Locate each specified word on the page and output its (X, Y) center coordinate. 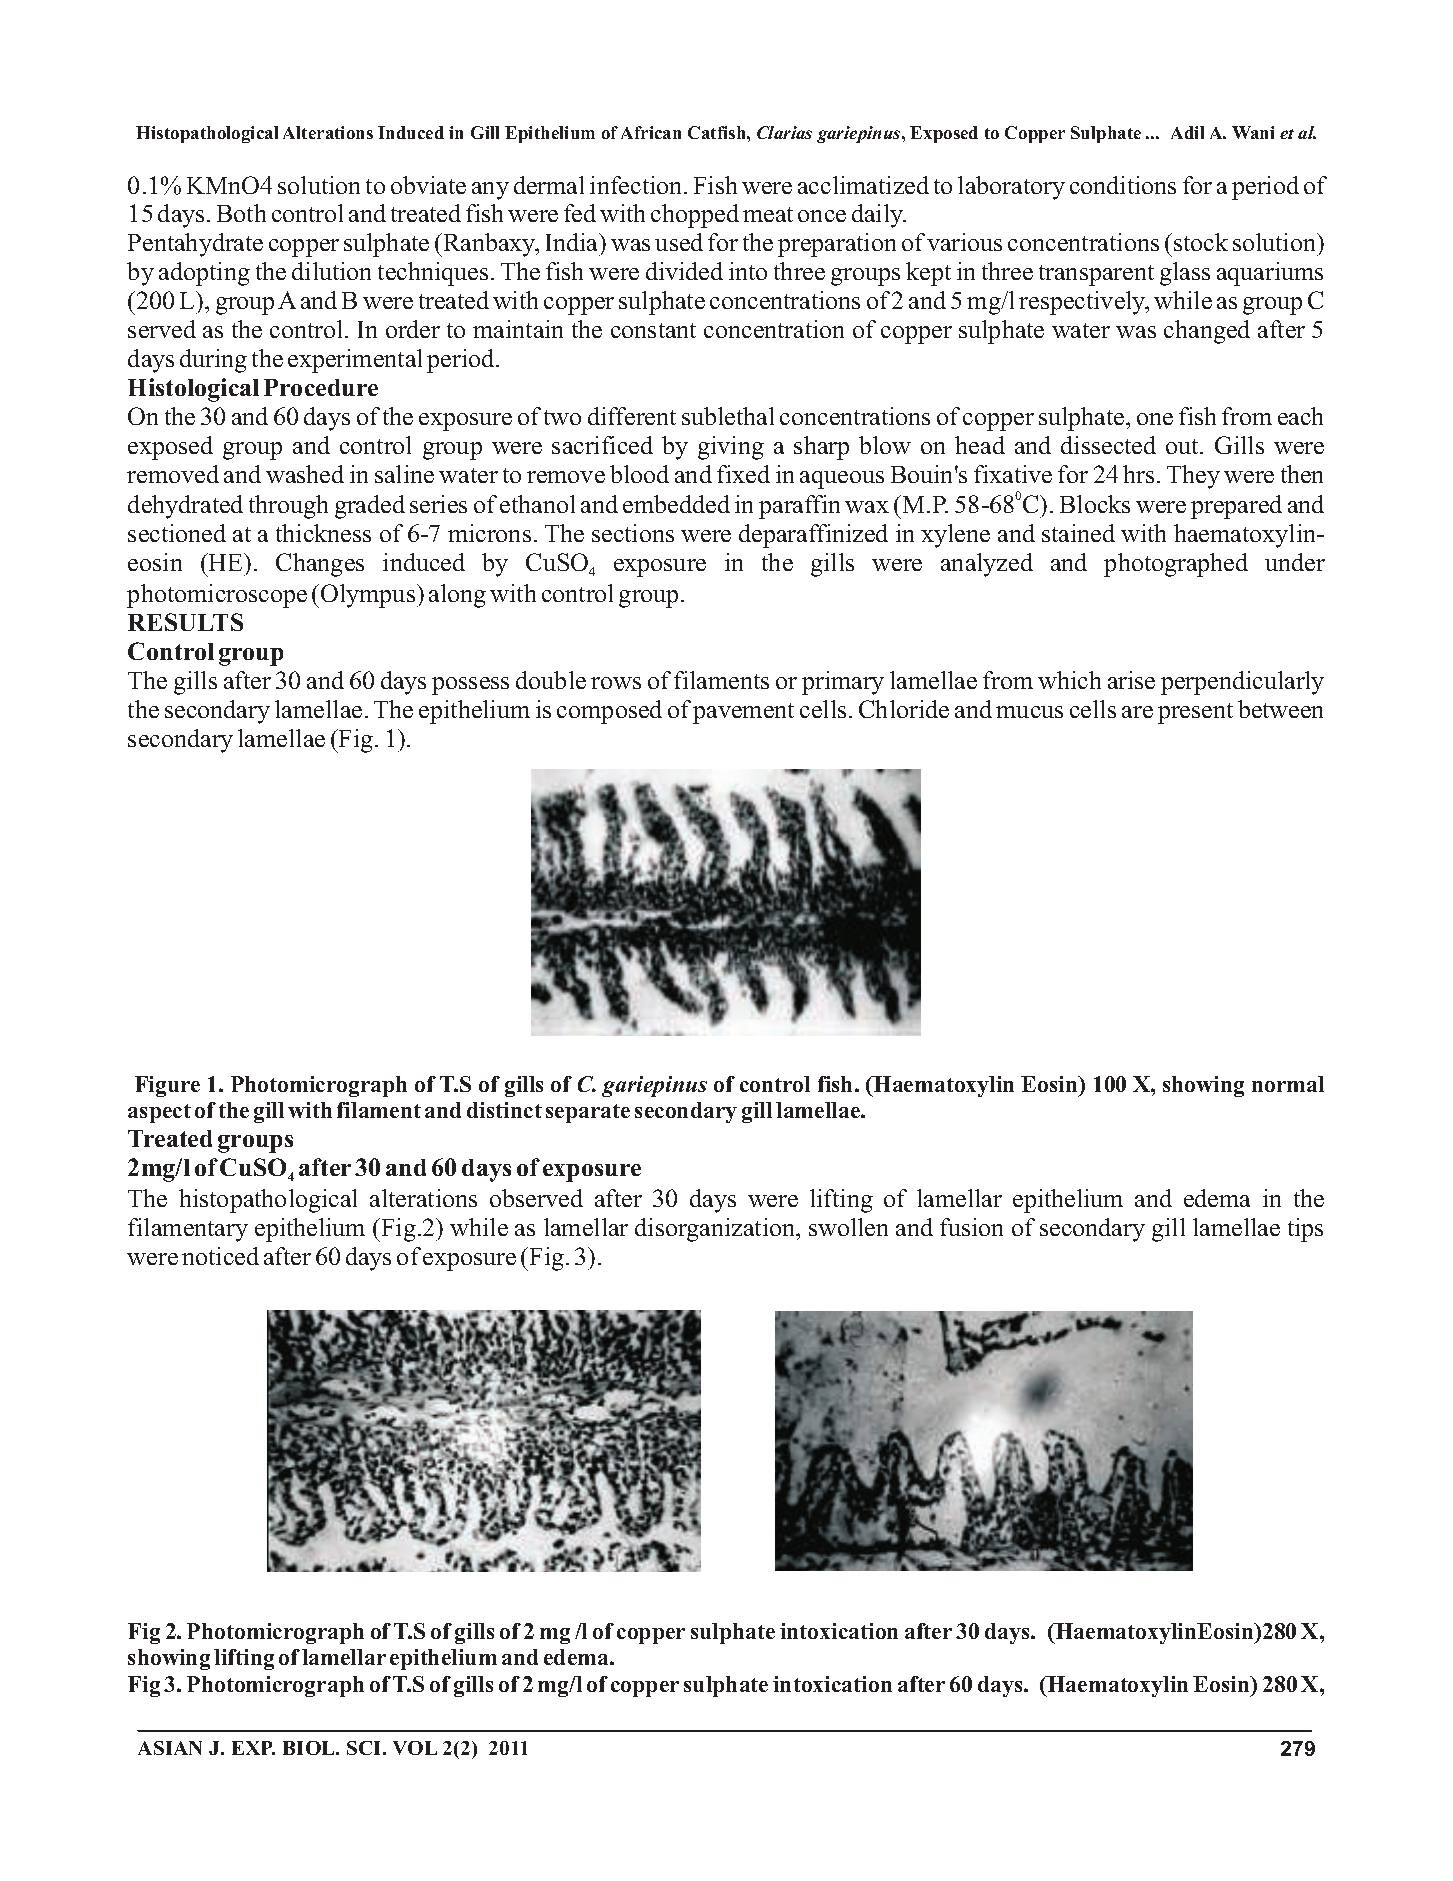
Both (241, 213)
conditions (1123, 185)
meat (768, 214)
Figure (167, 1086)
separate (588, 1113)
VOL (415, 1748)
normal (1288, 1084)
